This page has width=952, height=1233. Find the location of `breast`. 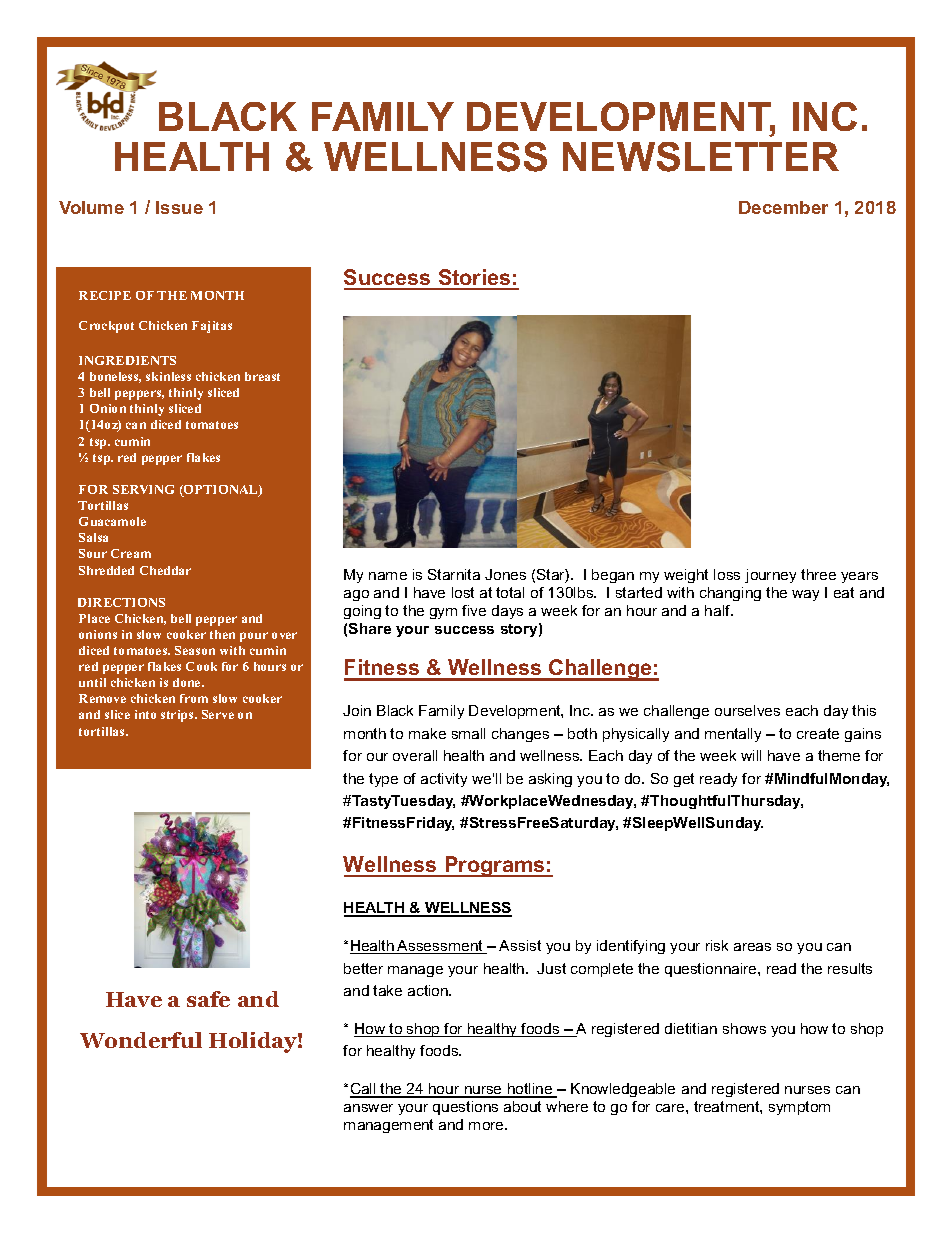

breast is located at coordinates (262, 376).
